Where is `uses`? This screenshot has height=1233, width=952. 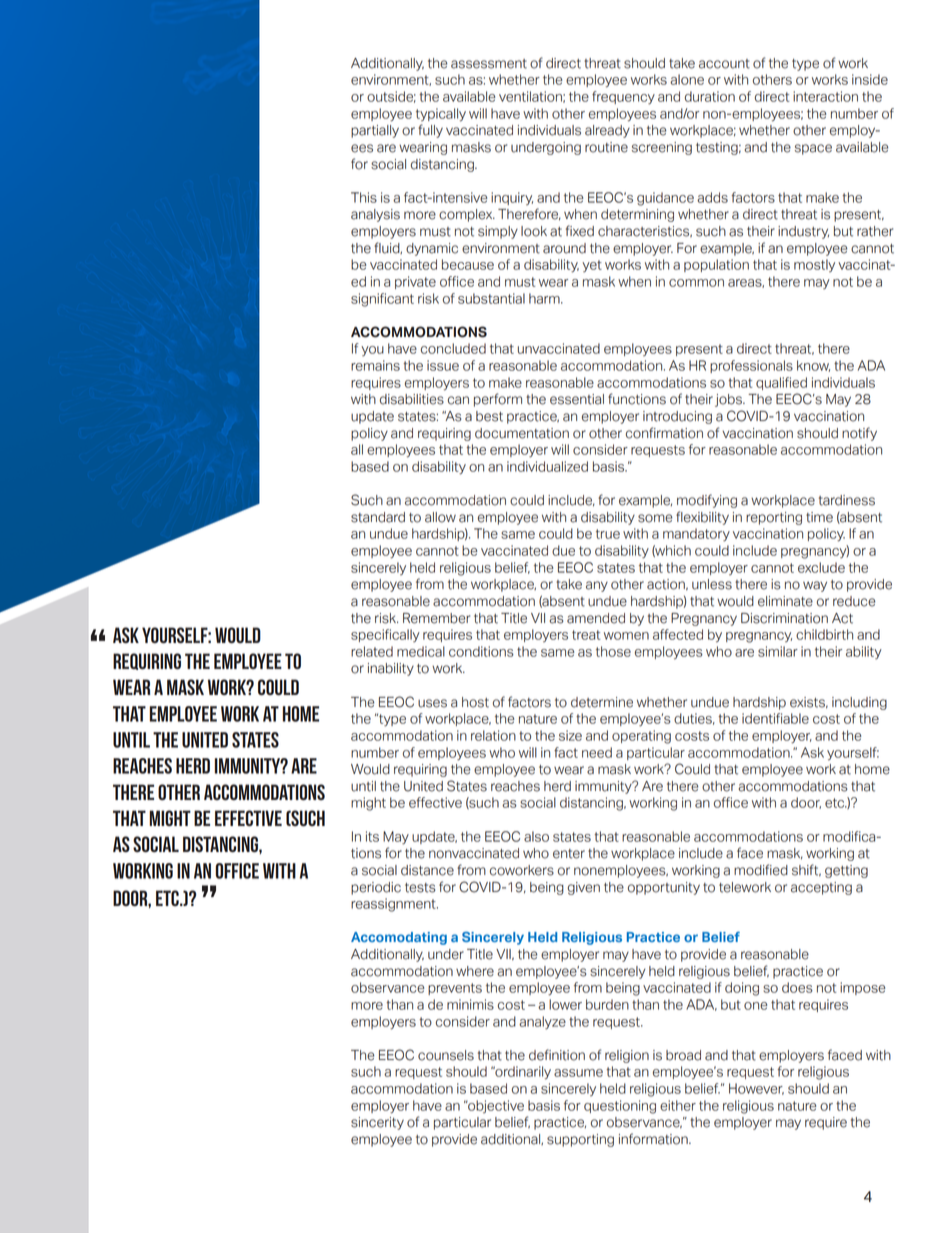 uses is located at coordinates (432, 703).
